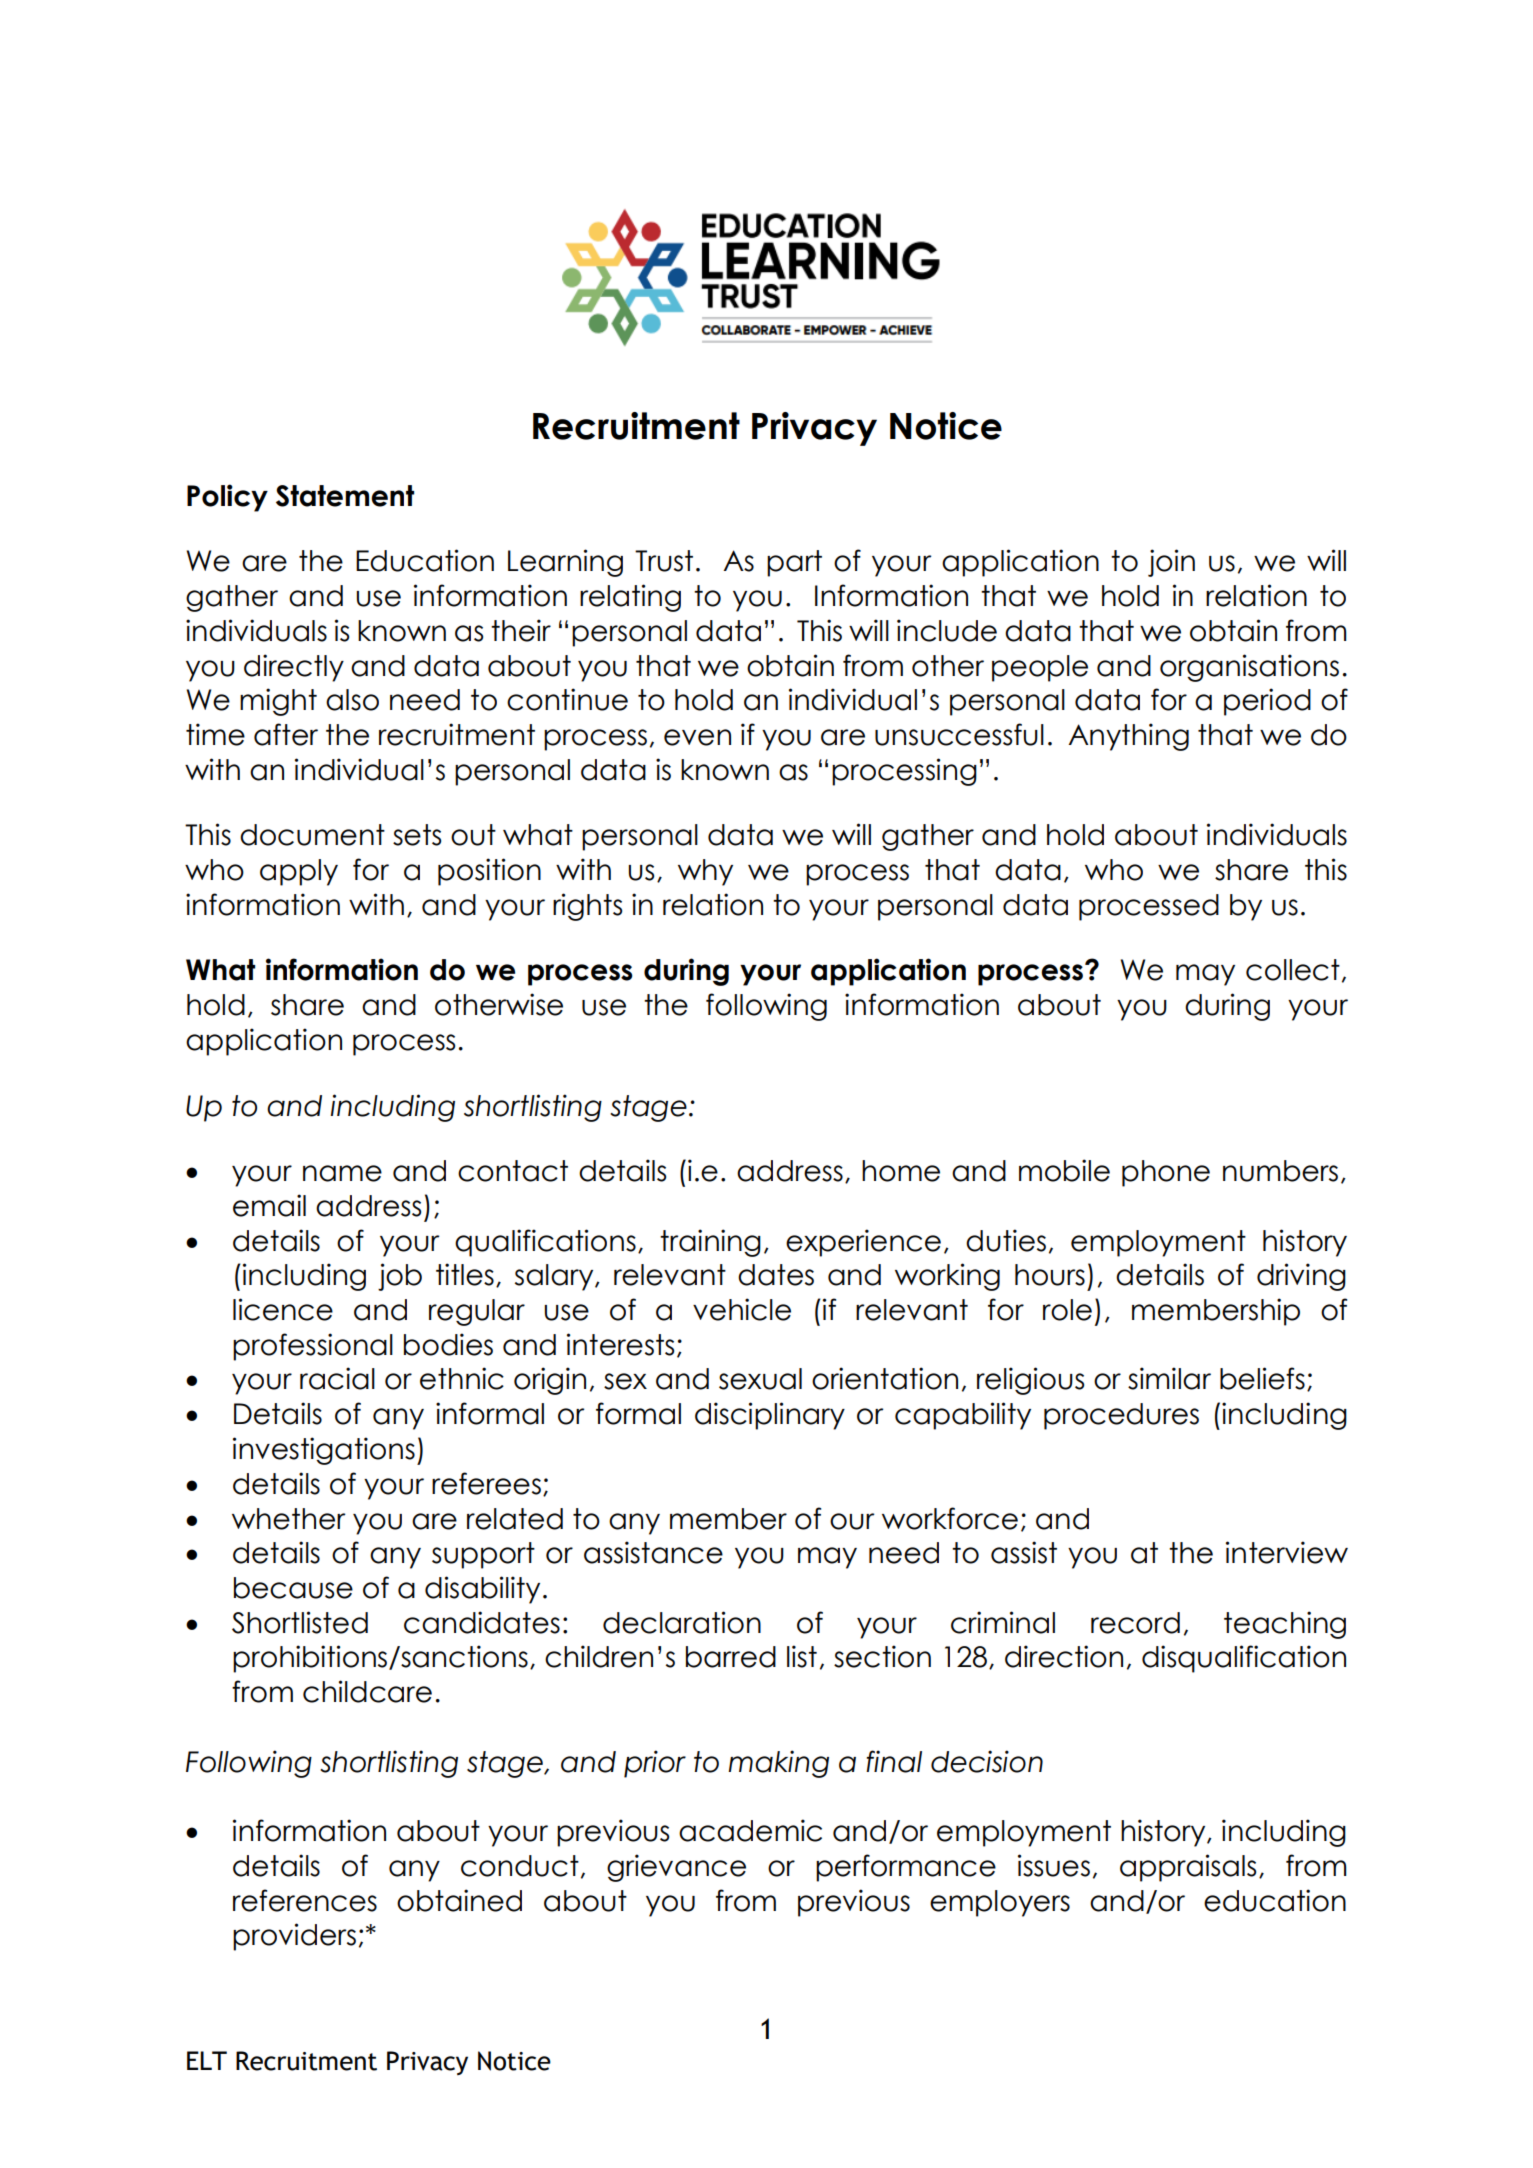 This page has width=1533, height=2168. I want to click on role, so click(1067, 1310).
